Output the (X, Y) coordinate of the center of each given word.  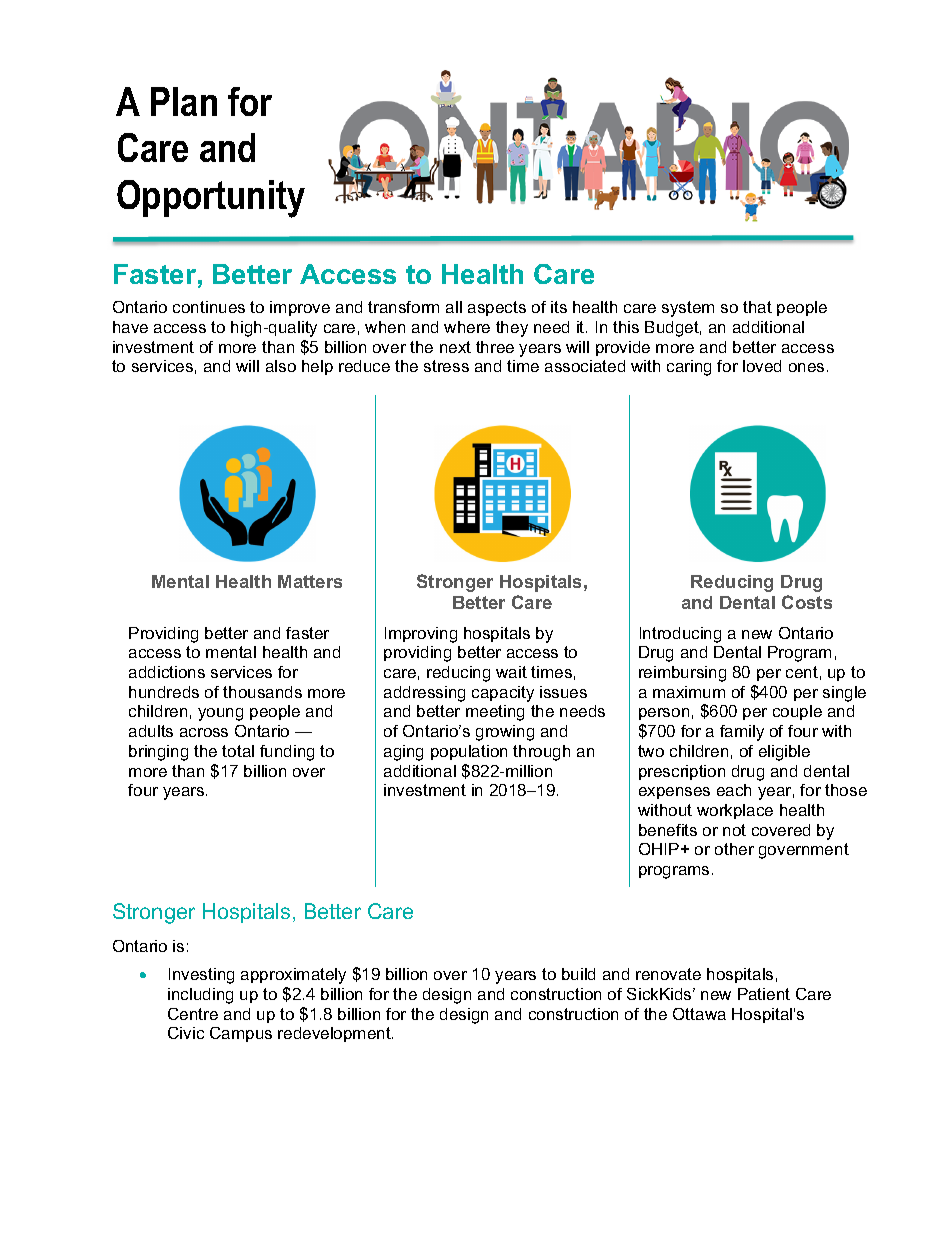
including (200, 996)
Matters (310, 581)
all (454, 307)
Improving (421, 635)
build (578, 974)
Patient (764, 994)
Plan (184, 101)
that (757, 307)
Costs (807, 602)
